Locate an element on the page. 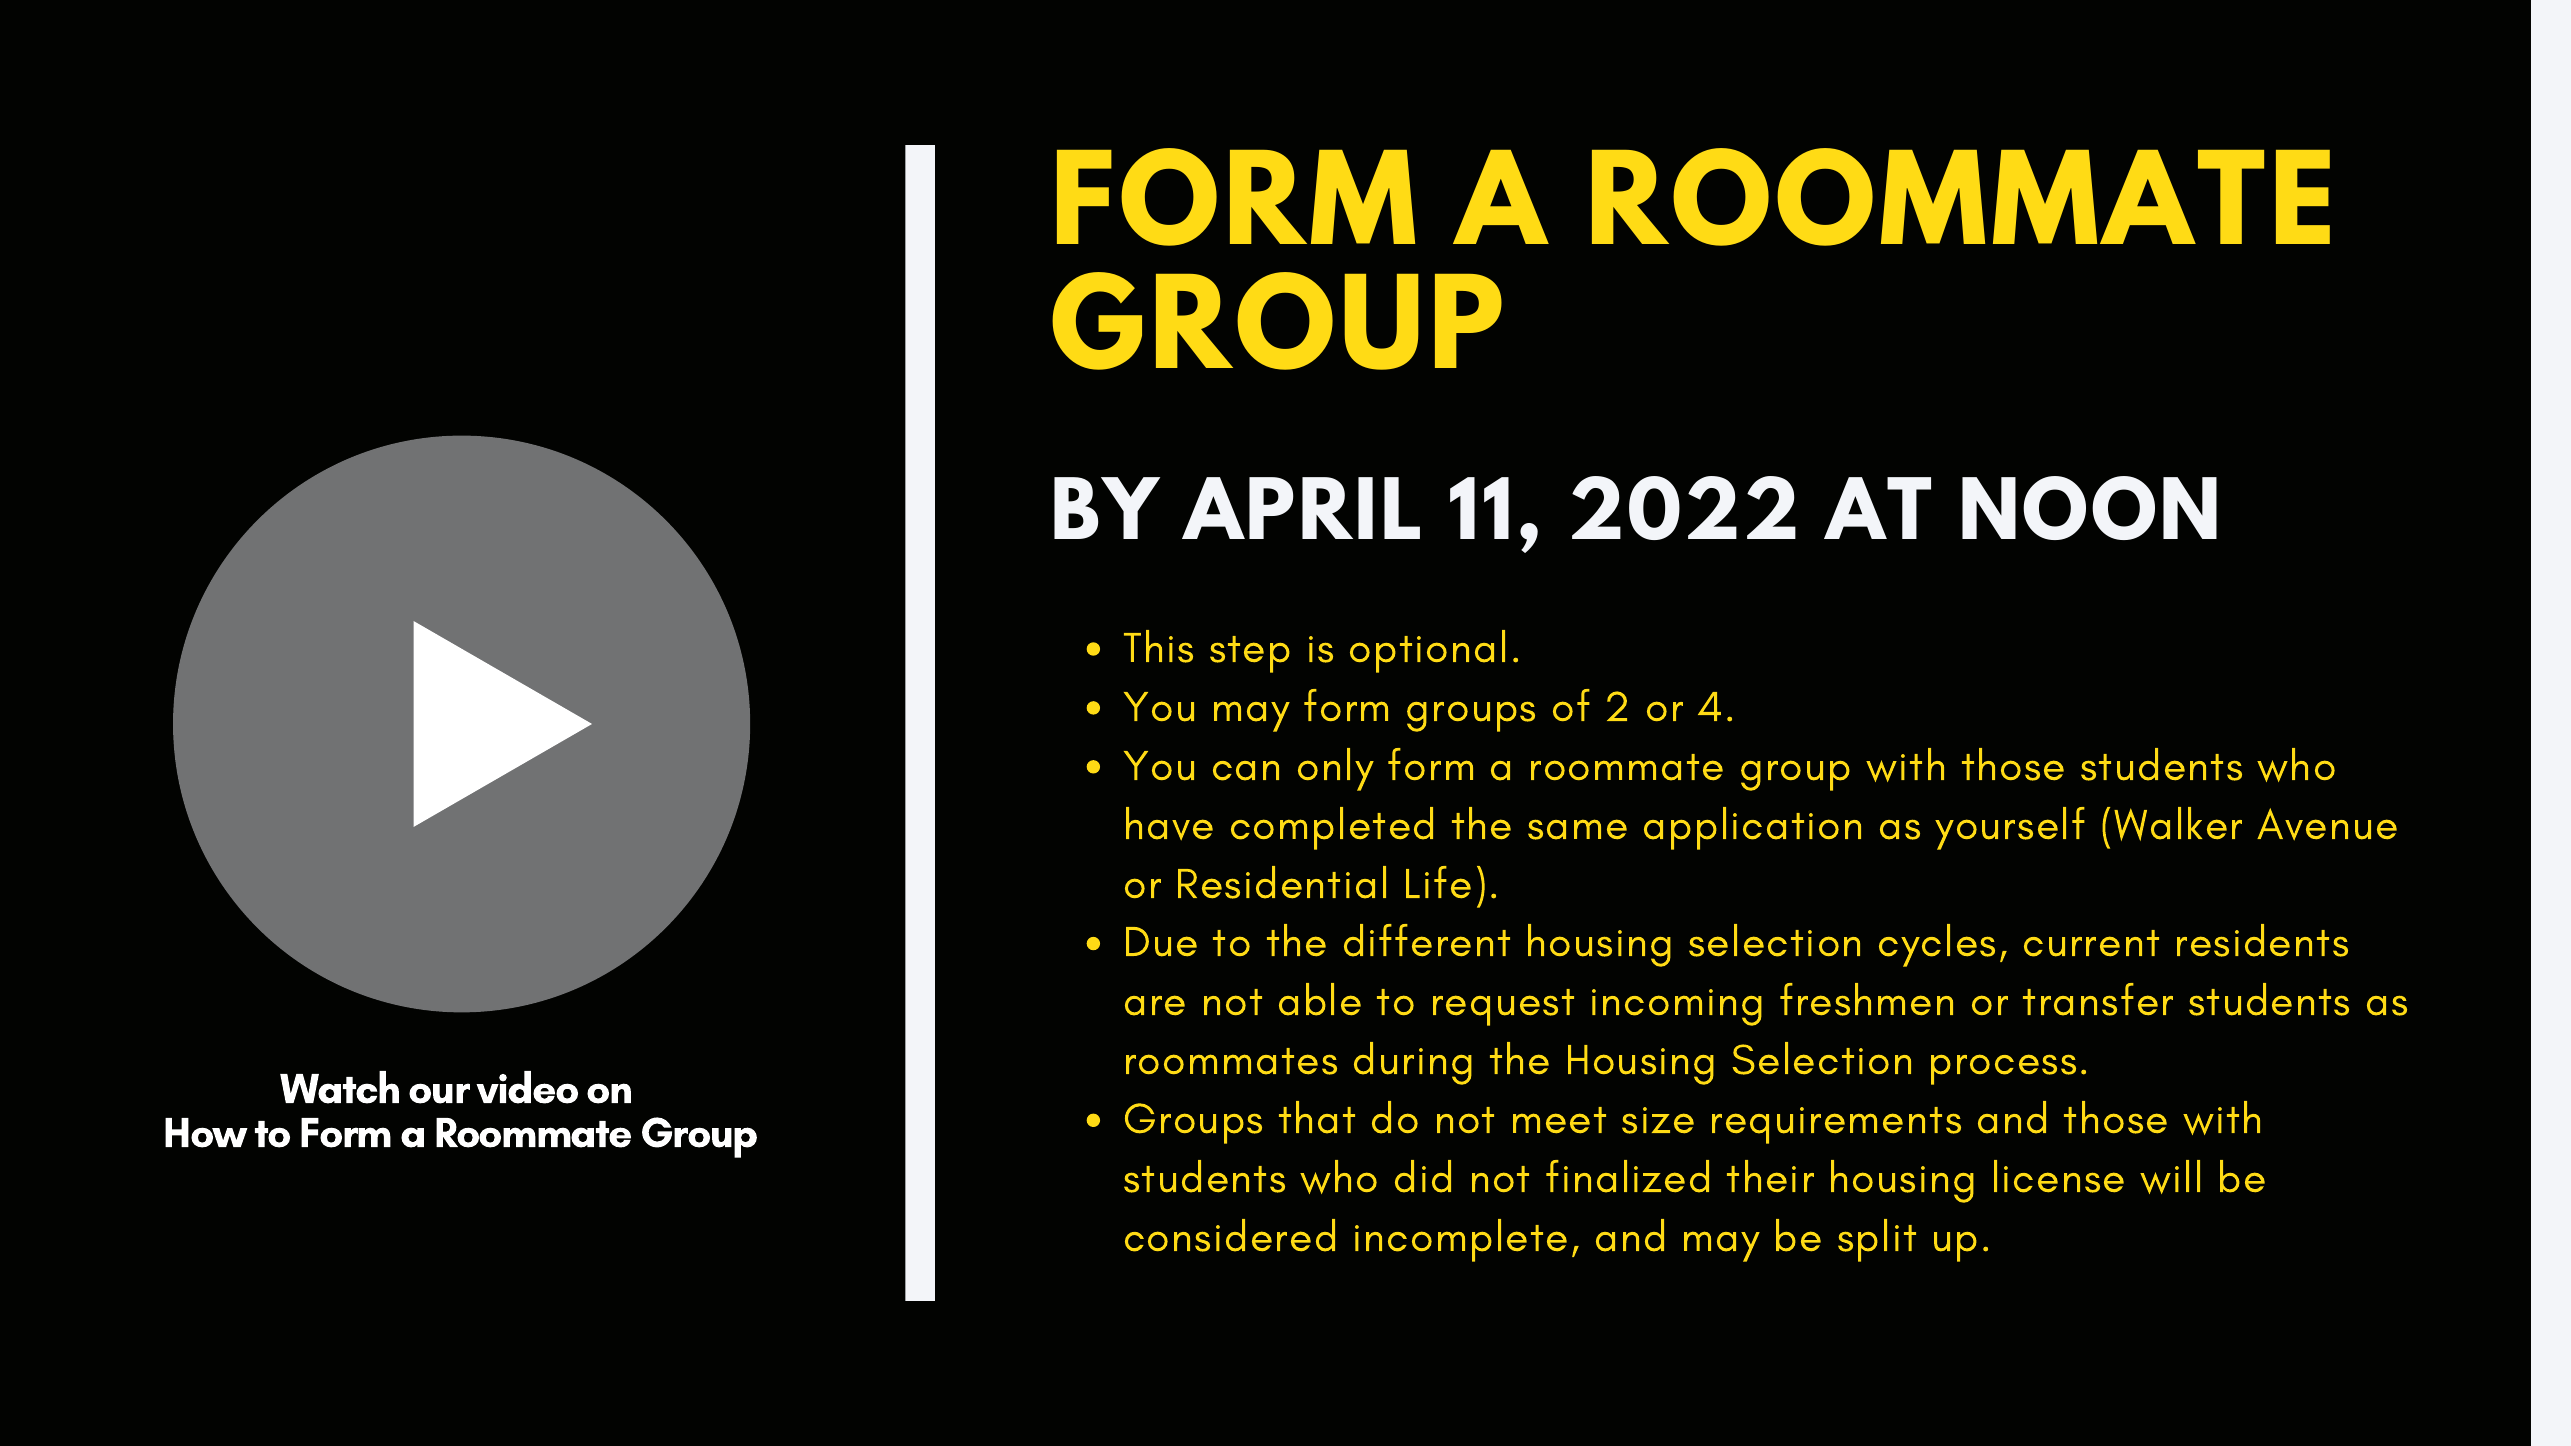 The height and width of the document is (1446, 2571). able is located at coordinates (1320, 999).
